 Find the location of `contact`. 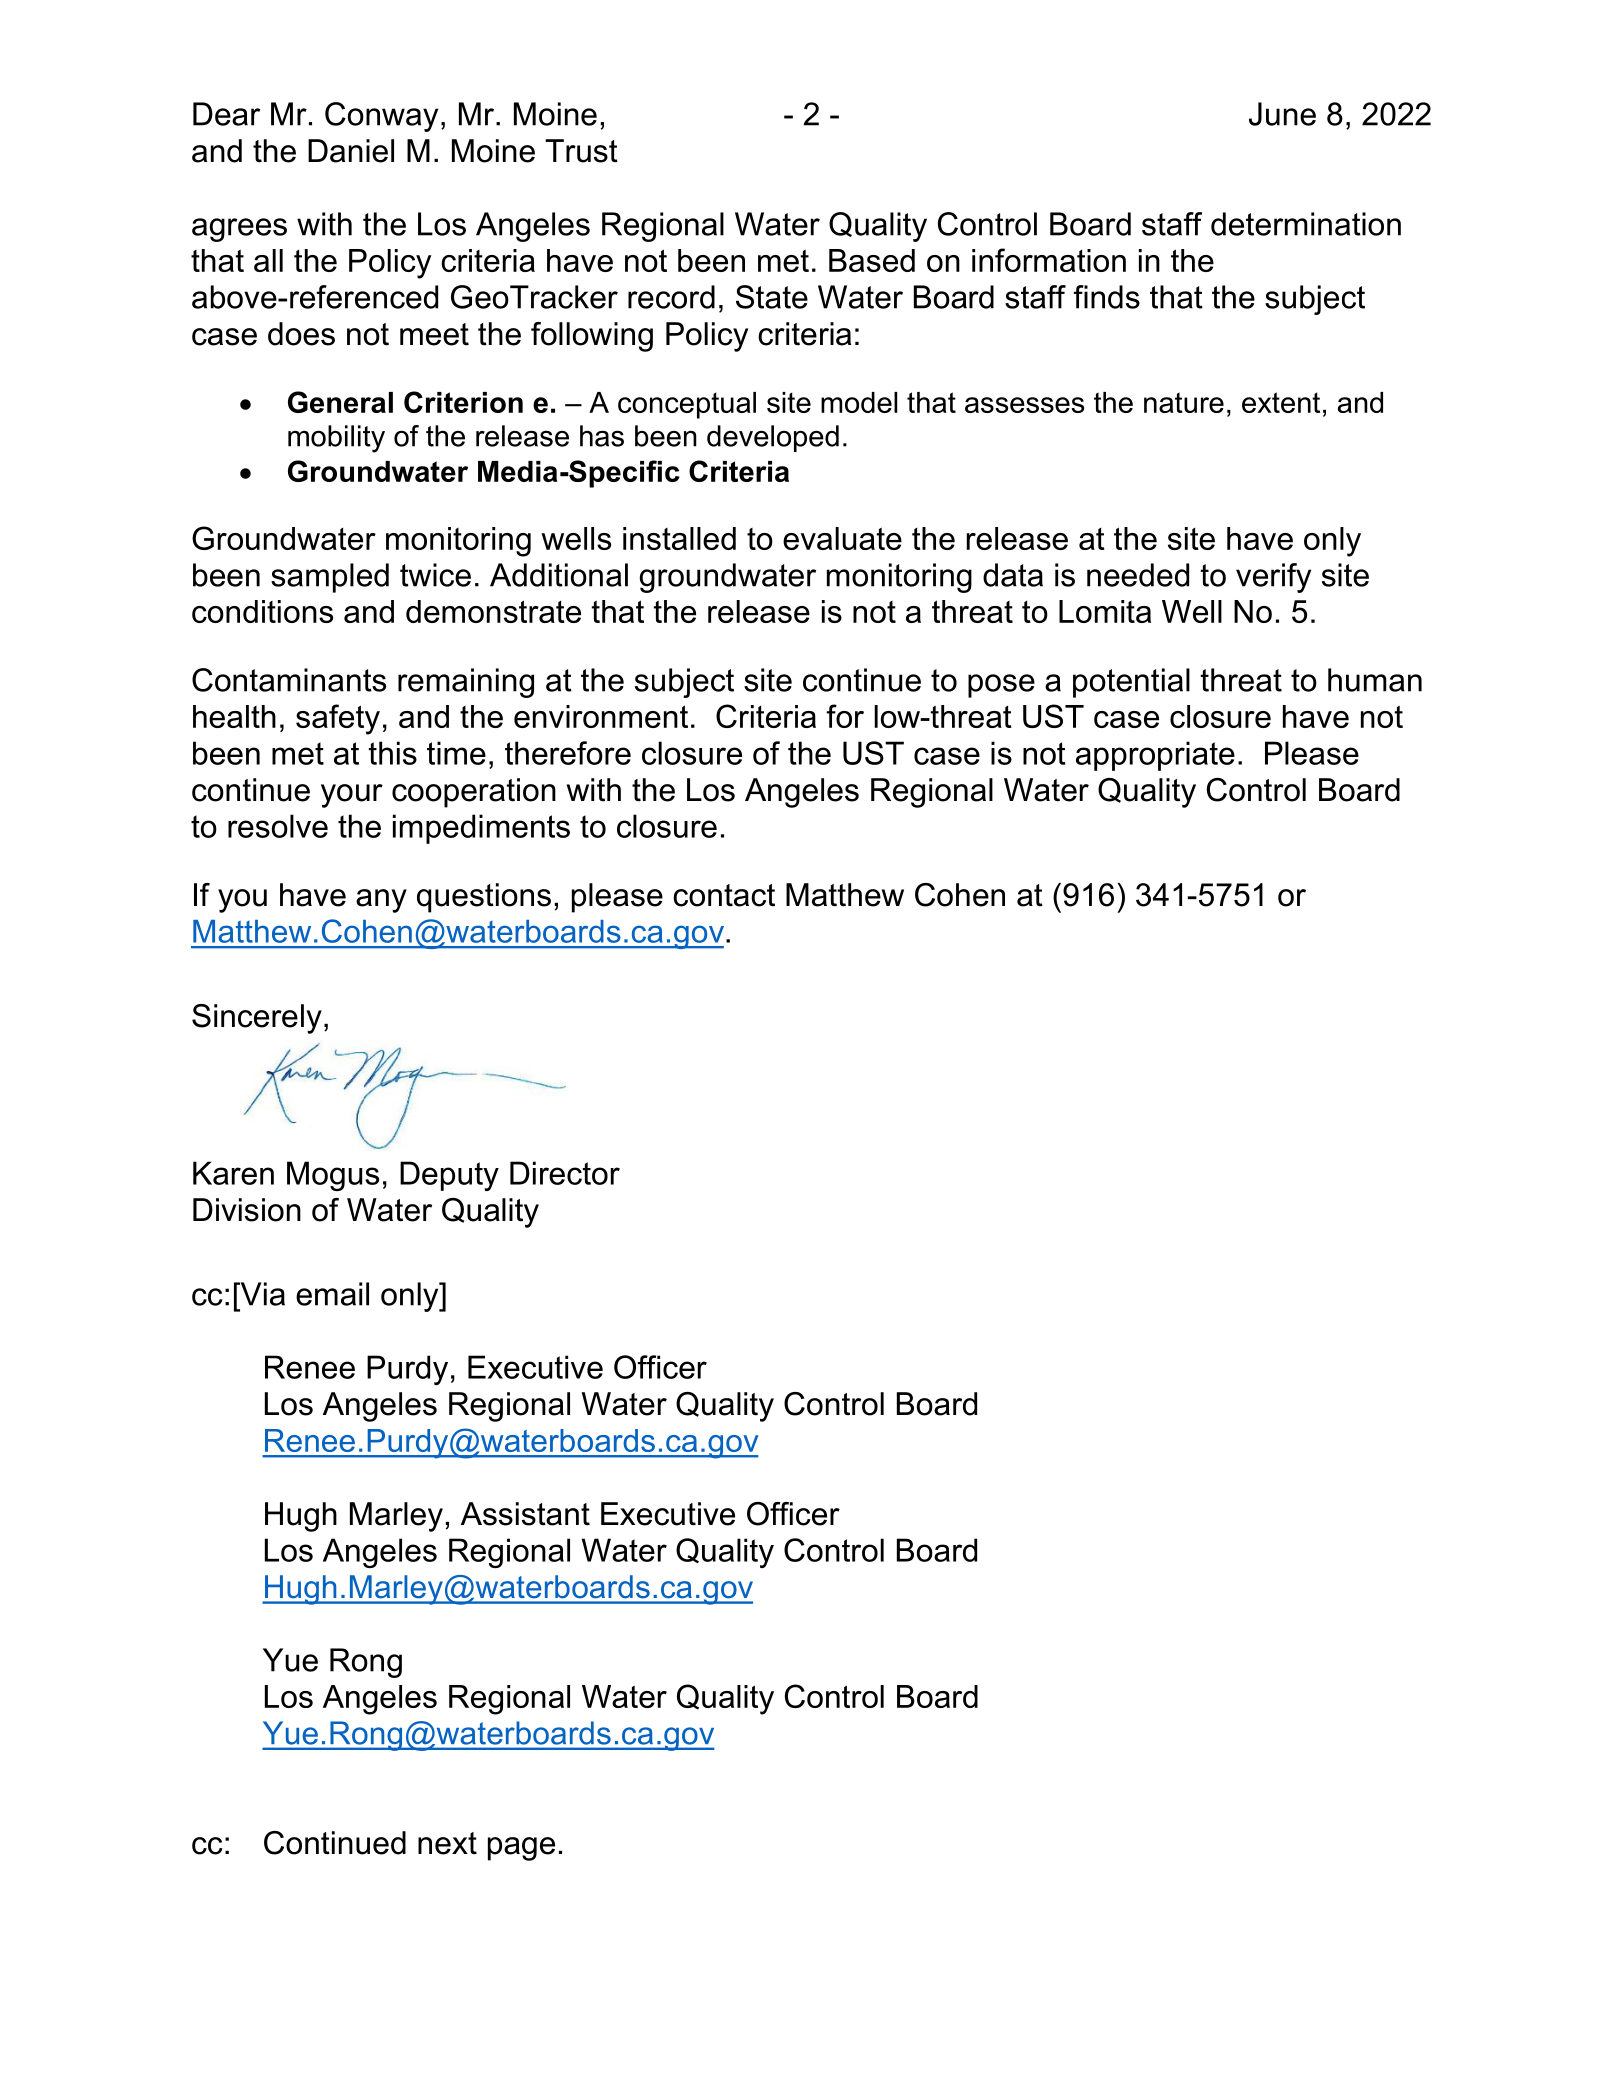

contact is located at coordinates (724, 895).
